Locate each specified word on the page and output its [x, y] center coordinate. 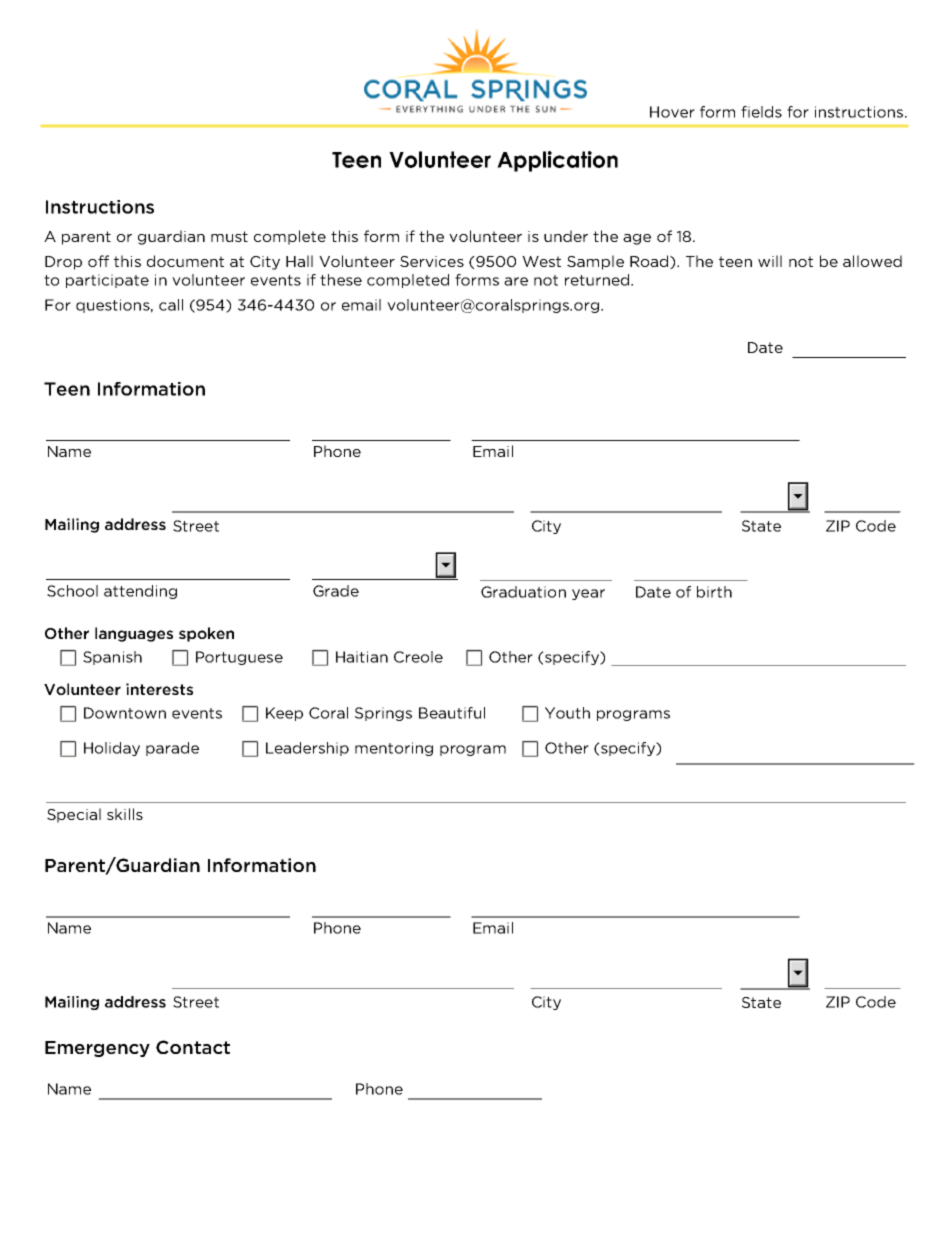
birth [714, 592]
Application [557, 161]
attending [140, 592]
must [229, 236]
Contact [193, 1047]
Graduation [523, 592]
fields [761, 112]
